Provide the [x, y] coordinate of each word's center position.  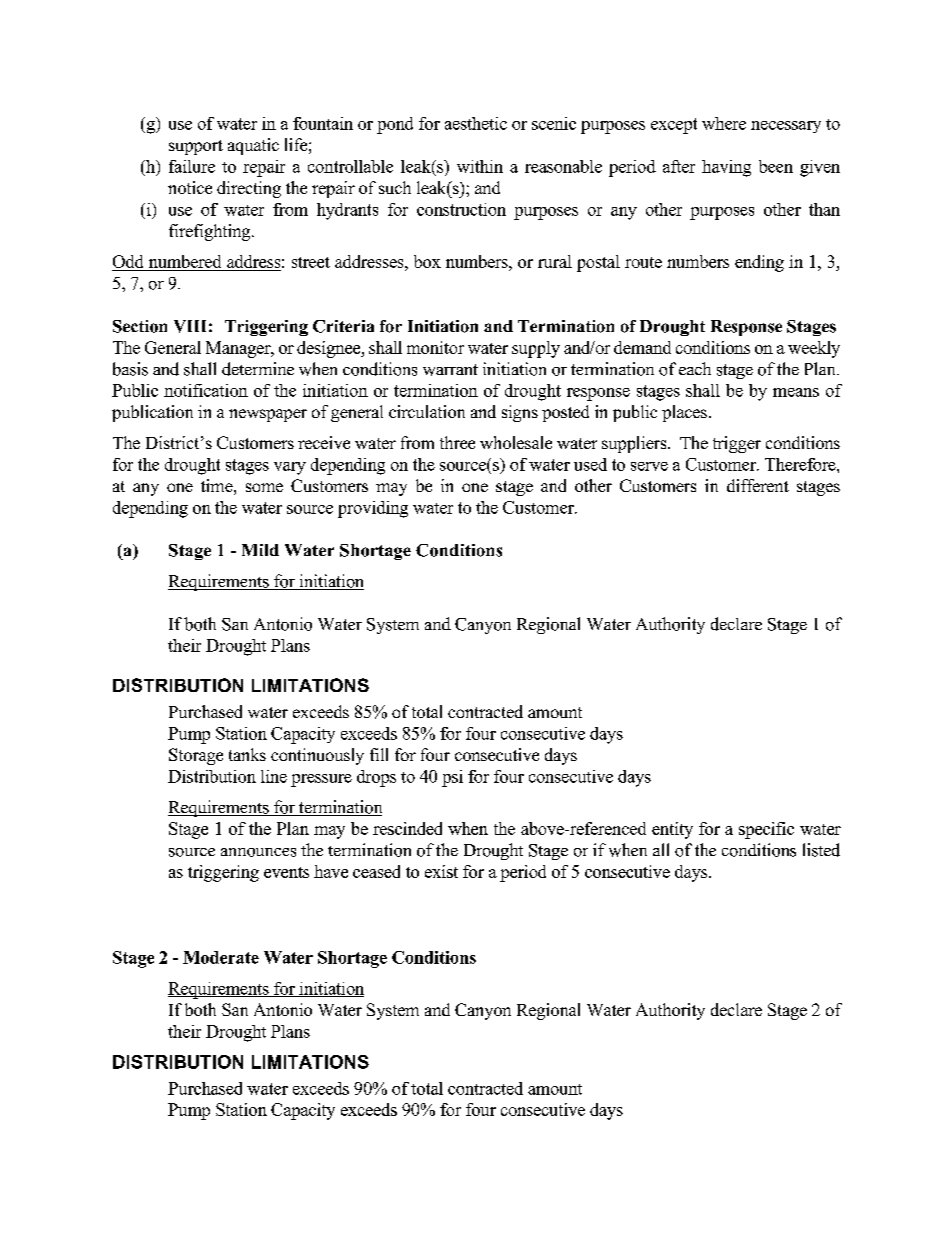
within [480, 166]
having [726, 168]
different [758, 485]
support [196, 147]
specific [766, 830]
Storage [196, 756]
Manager [239, 349]
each [695, 368]
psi [452, 778]
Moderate [221, 957]
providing [373, 509]
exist [441, 871]
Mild [260, 550]
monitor [435, 347]
